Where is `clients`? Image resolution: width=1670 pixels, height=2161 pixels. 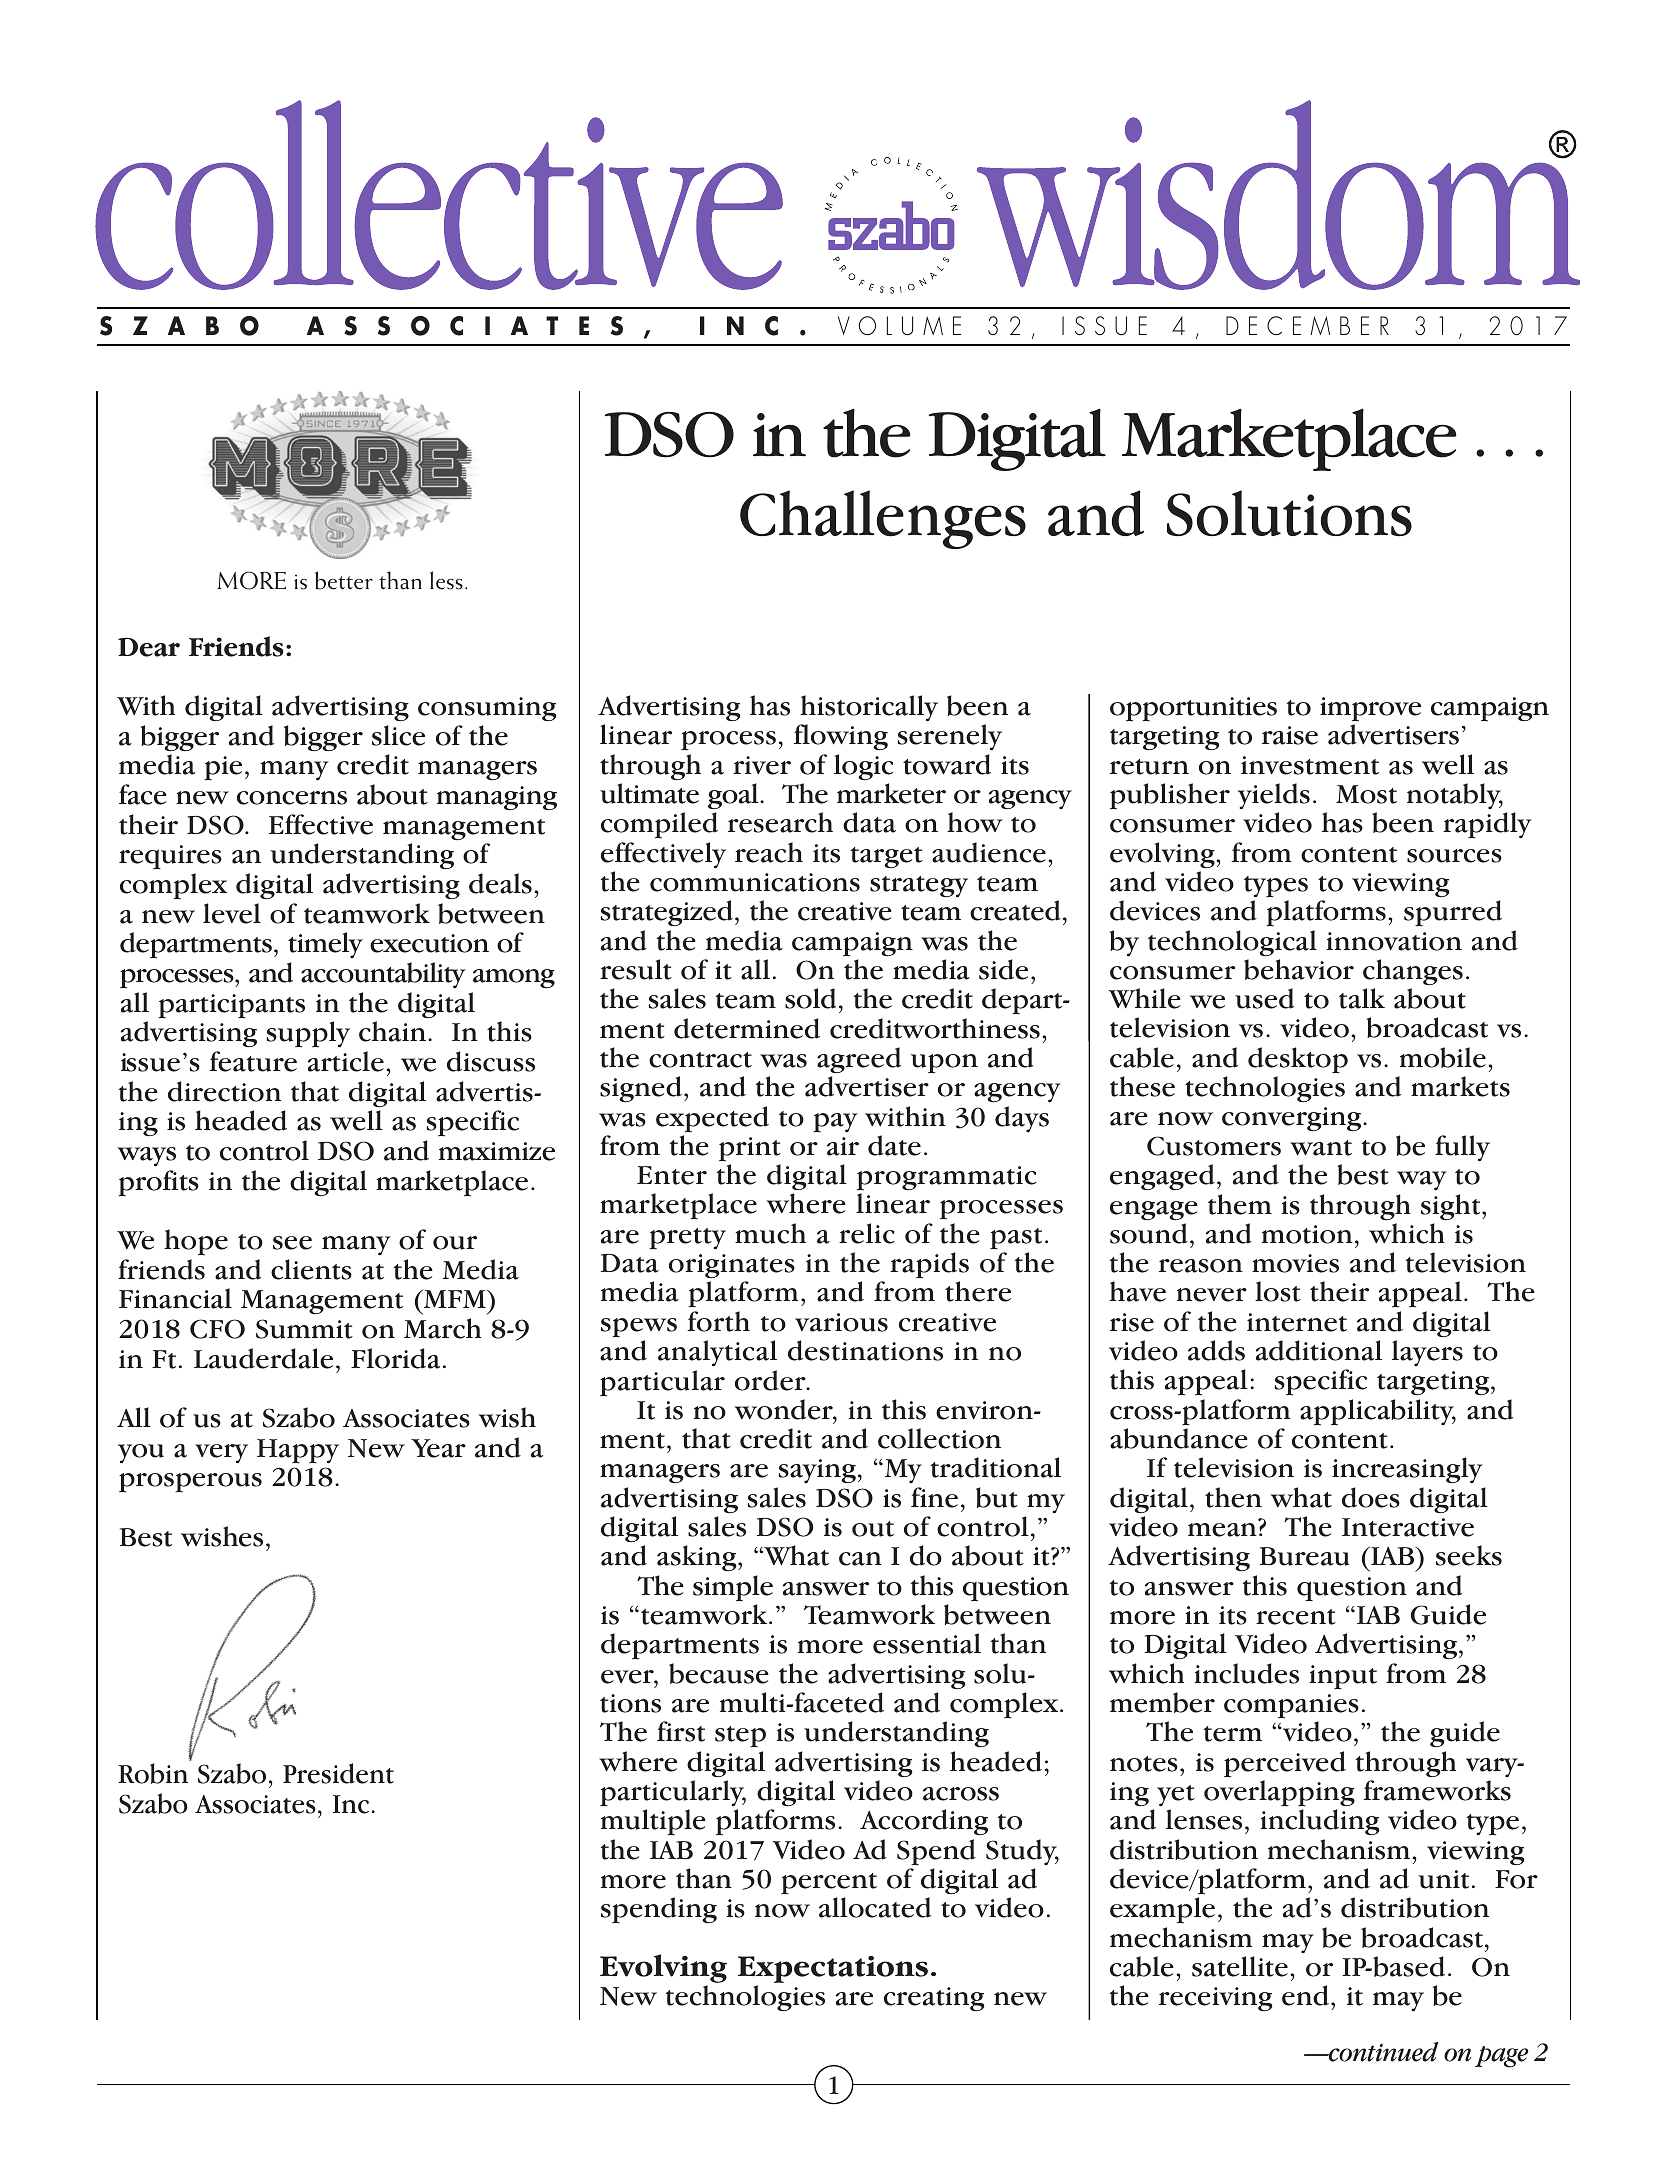 clients is located at coordinates (311, 1269).
